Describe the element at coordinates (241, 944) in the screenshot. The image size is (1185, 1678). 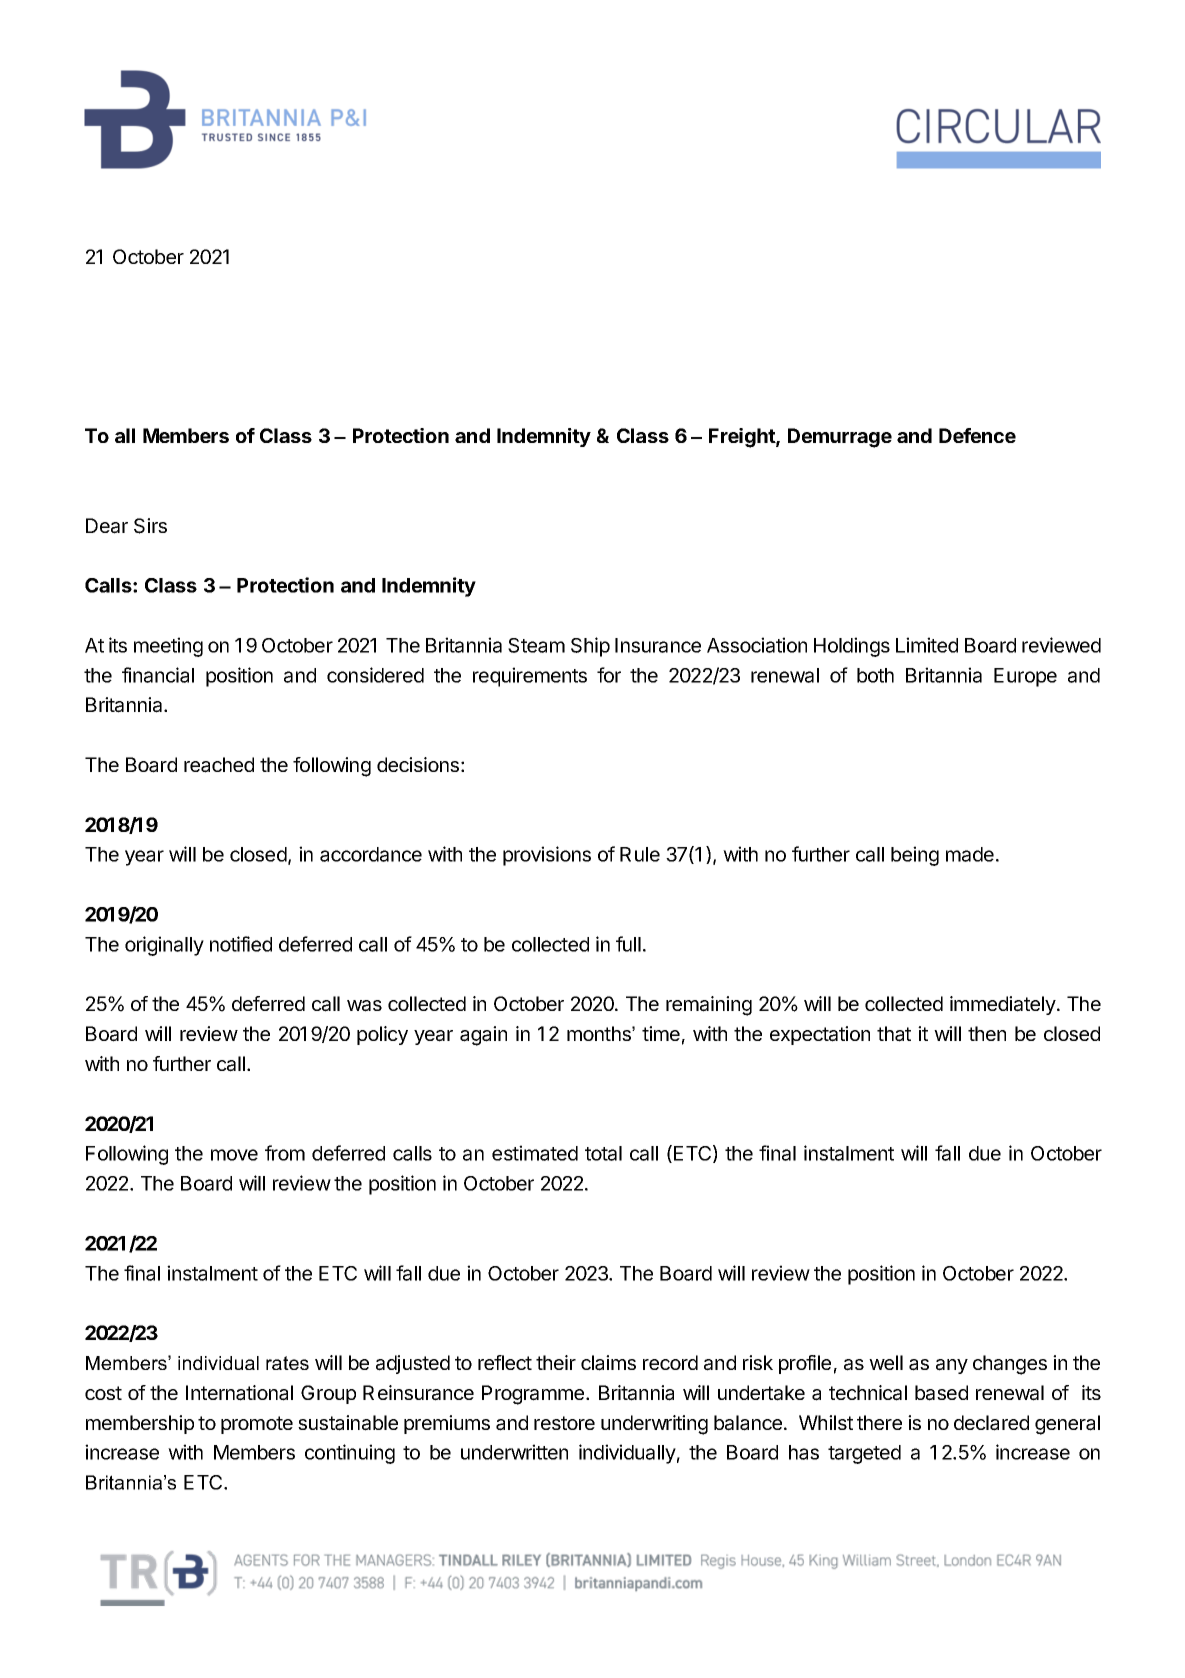
I see `notified` at that location.
